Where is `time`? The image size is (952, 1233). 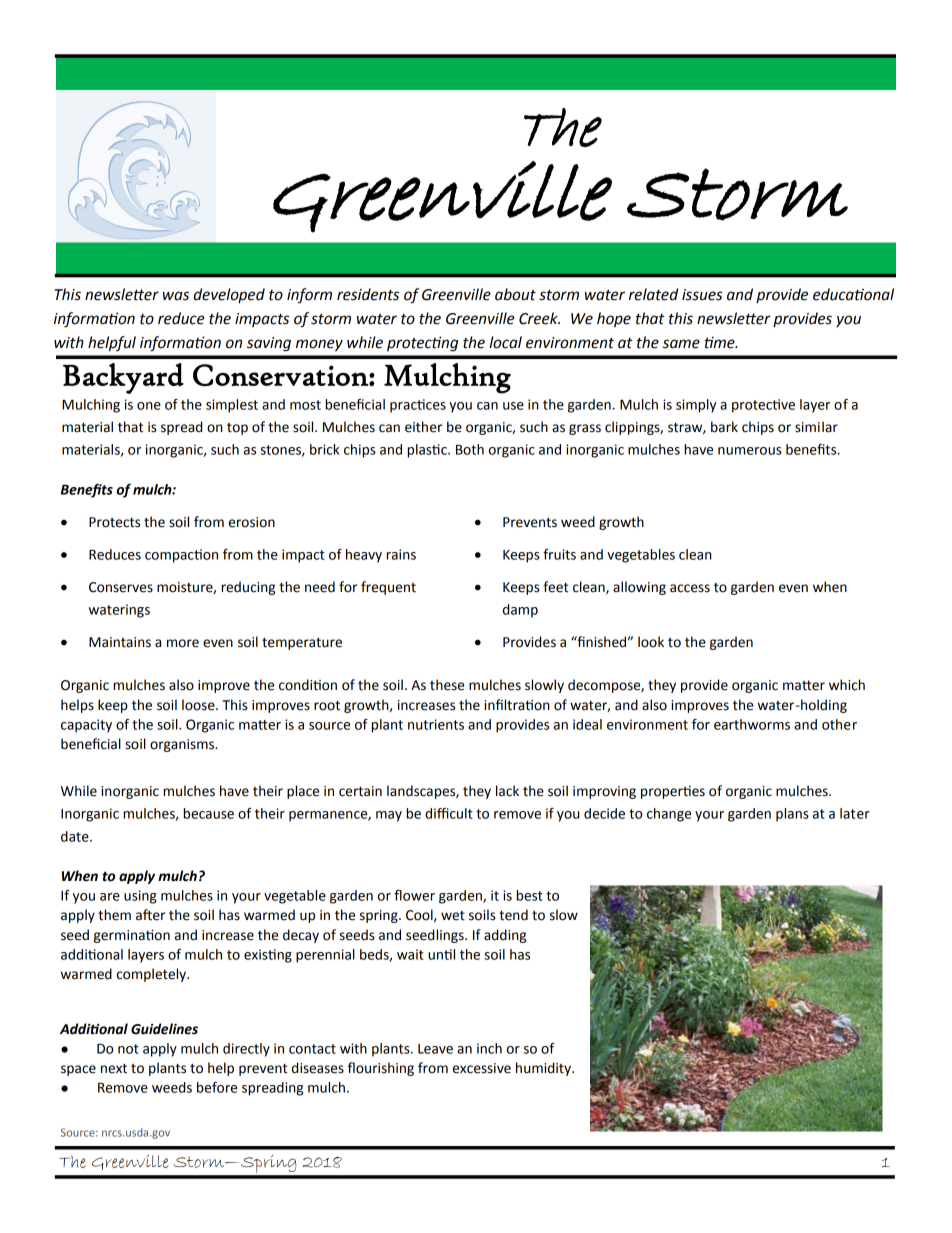
time is located at coordinates (721, 342).
